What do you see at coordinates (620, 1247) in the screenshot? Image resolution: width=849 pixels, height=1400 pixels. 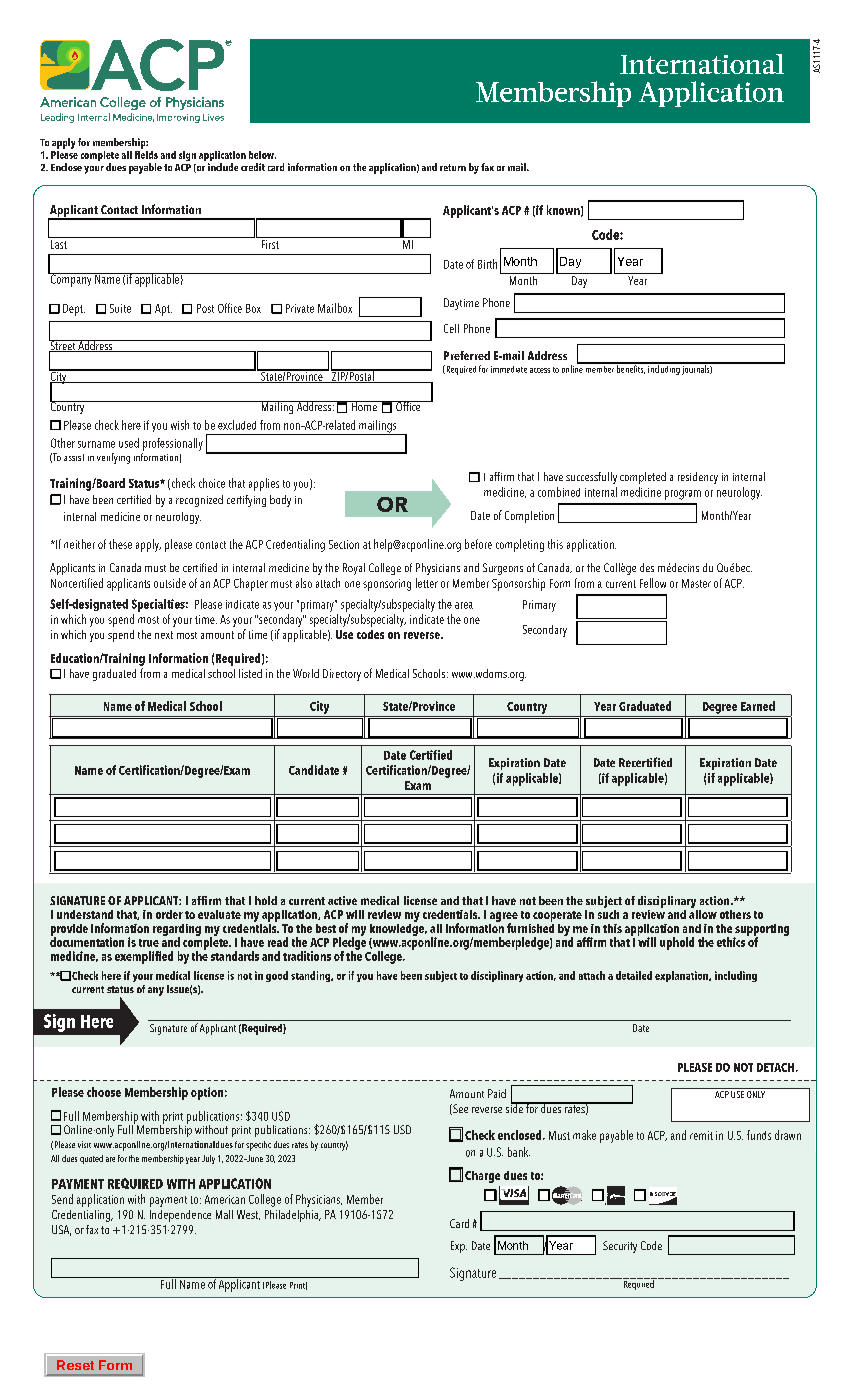 I see `Security` at bounding box center [620, 1247].
